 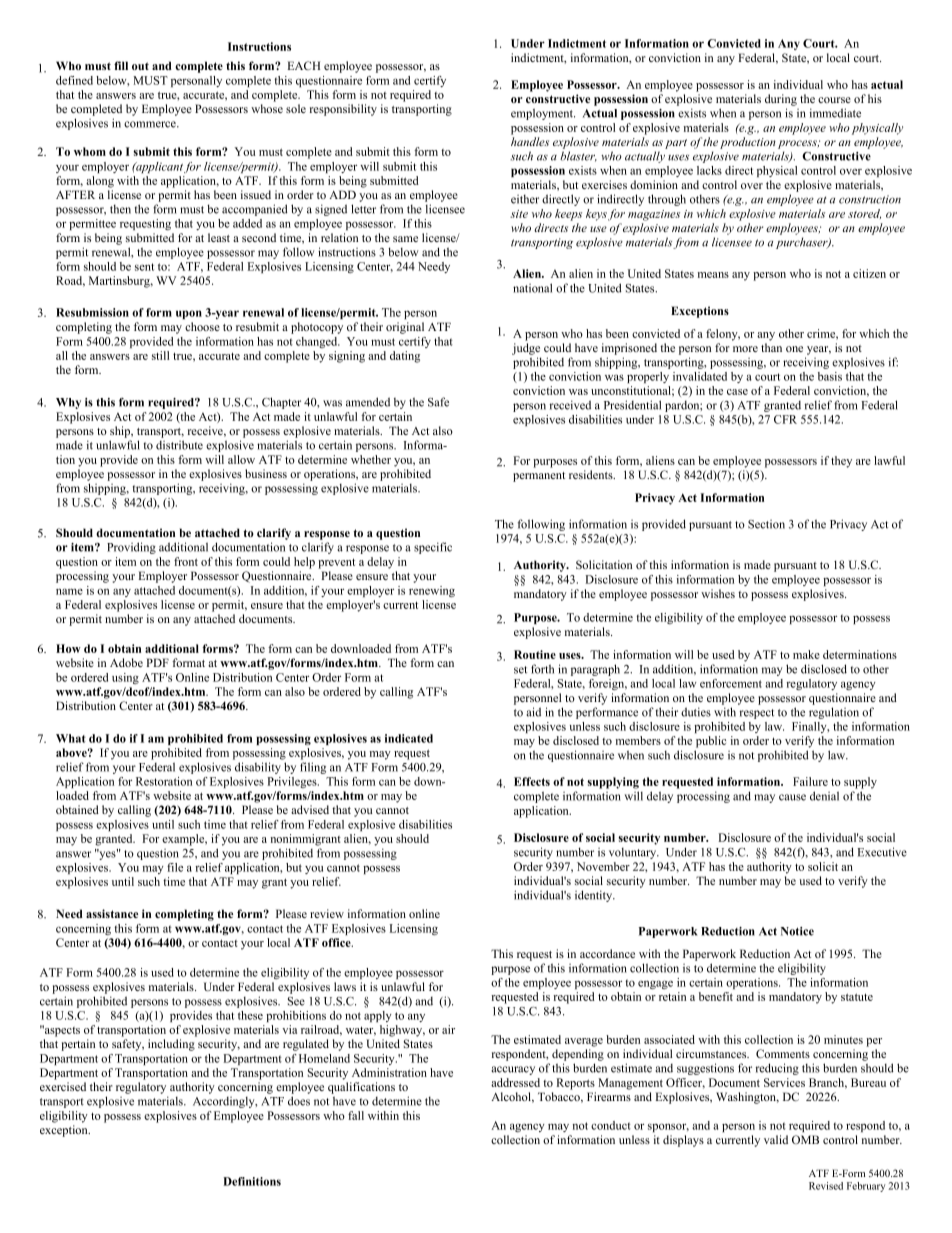 What do you see at coordinates (63, 1086) in the page?
I see `exercised` at bounding box center [63, 1086].
